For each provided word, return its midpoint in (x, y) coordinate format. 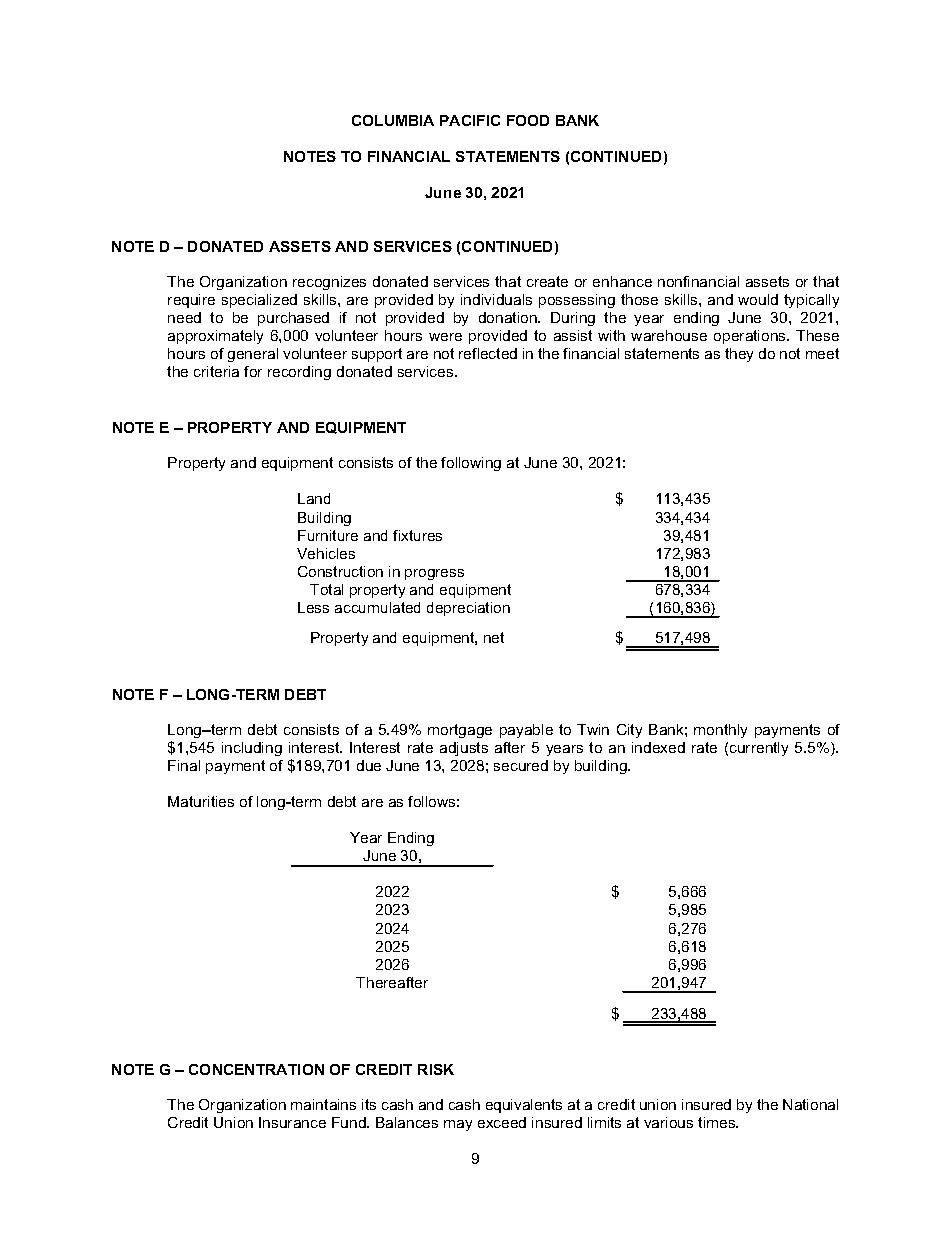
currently (759, 749)
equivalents (524, 1106)
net (494, 637)
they (739, 355)
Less (313, 607)
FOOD (528, 120)
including (252, 749)
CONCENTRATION (256, 1069)
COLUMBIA (393, 120)
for (253, 371)
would (758, 299)
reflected (488, 353)
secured (521, 765)
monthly (720, 731)
